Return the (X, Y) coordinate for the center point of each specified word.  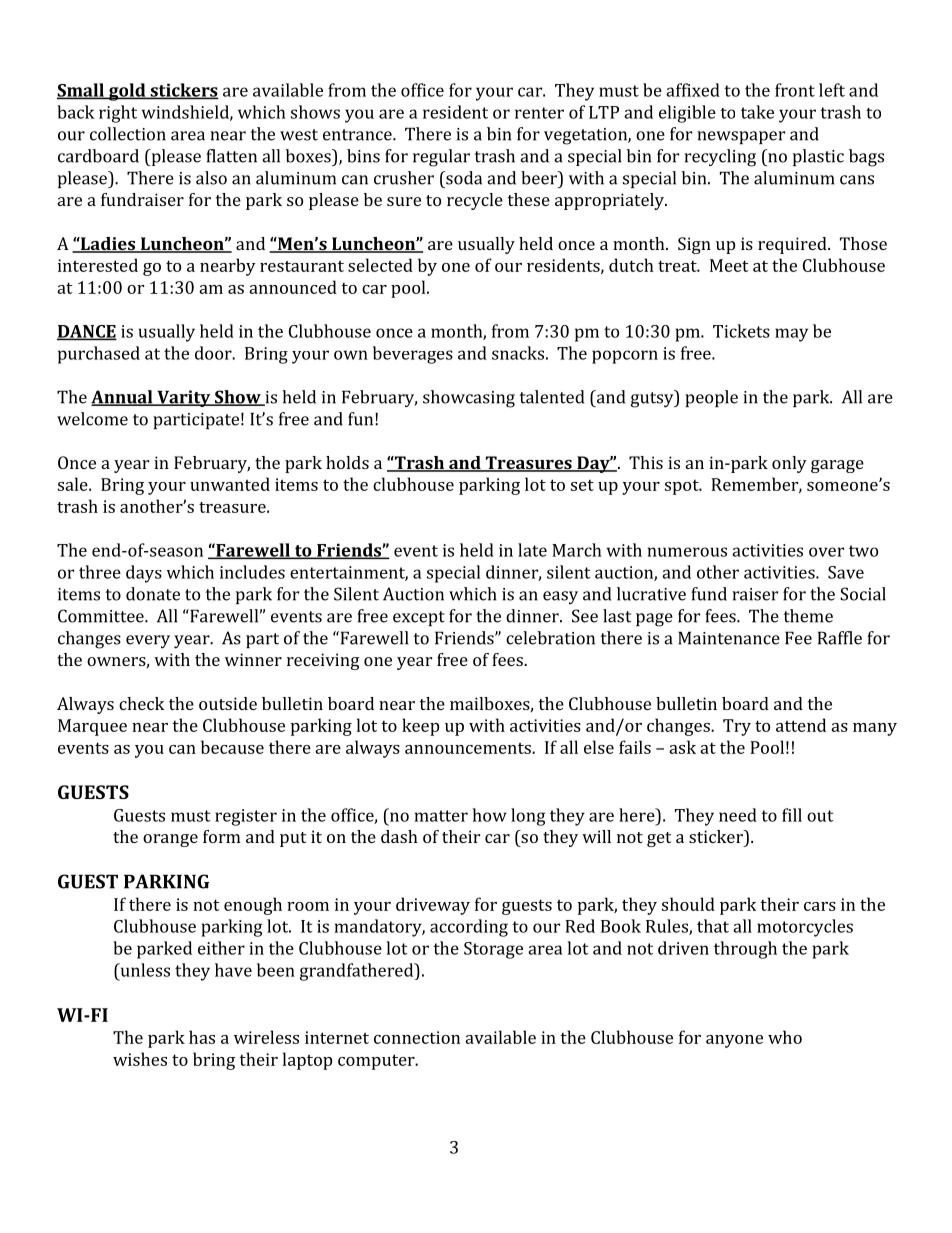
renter (539, 113)
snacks (518, 353)
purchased (99, 355)
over (826, 552)
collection (128, 134)
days (144, 574)
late (532, 550)
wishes (140, 1059)
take (757, 112)
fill (792, 815)
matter (441, 816)
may (791, 335)
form (222, 836)
